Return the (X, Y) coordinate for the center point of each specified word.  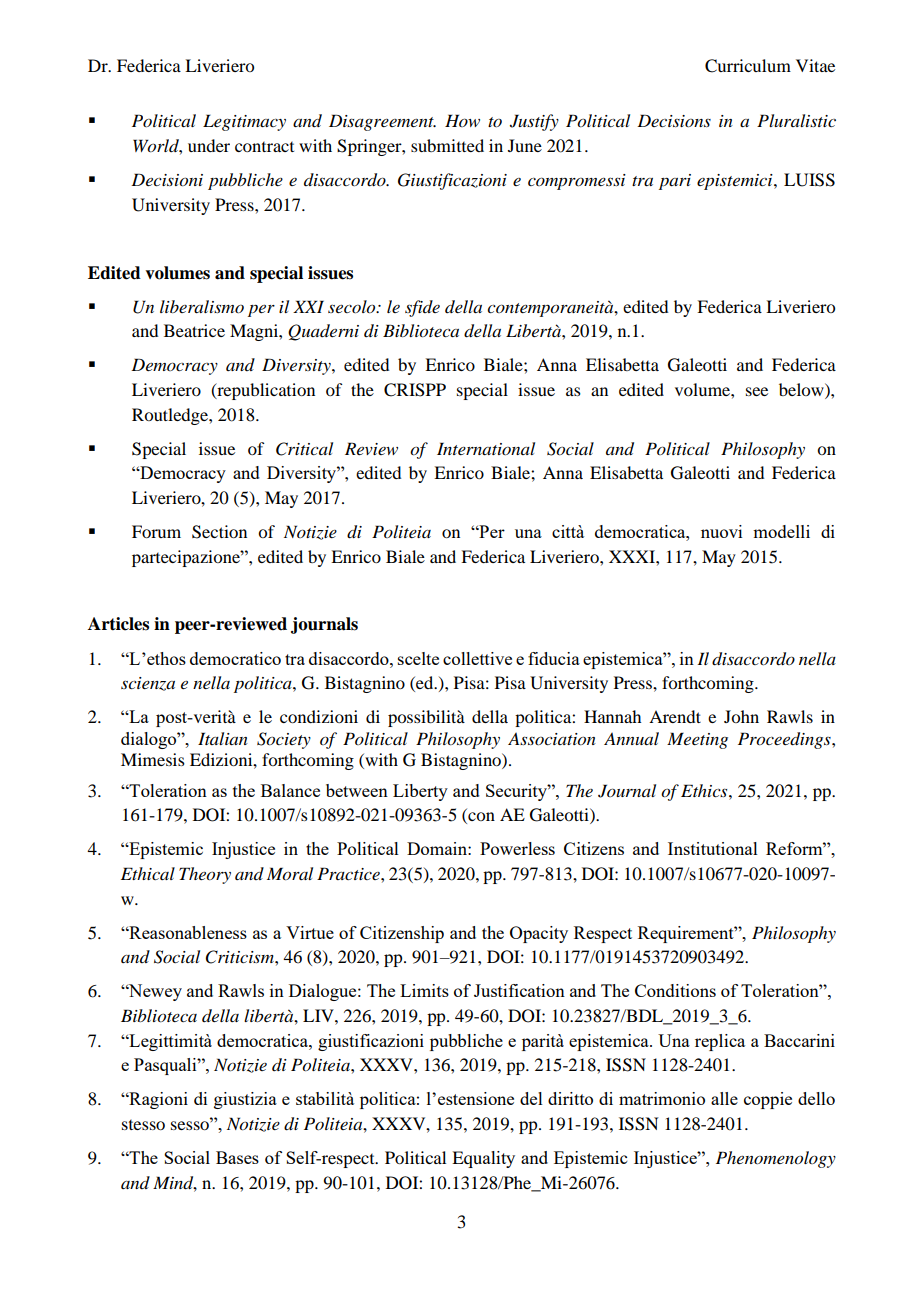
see (757, 391)
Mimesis (153, 759)
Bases (237, 1157)
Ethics (705, 790)
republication (265, 391)
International (486, 448)
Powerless (517, 848)
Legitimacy (244, 122)
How (462, 120)
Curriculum (748, 66)
